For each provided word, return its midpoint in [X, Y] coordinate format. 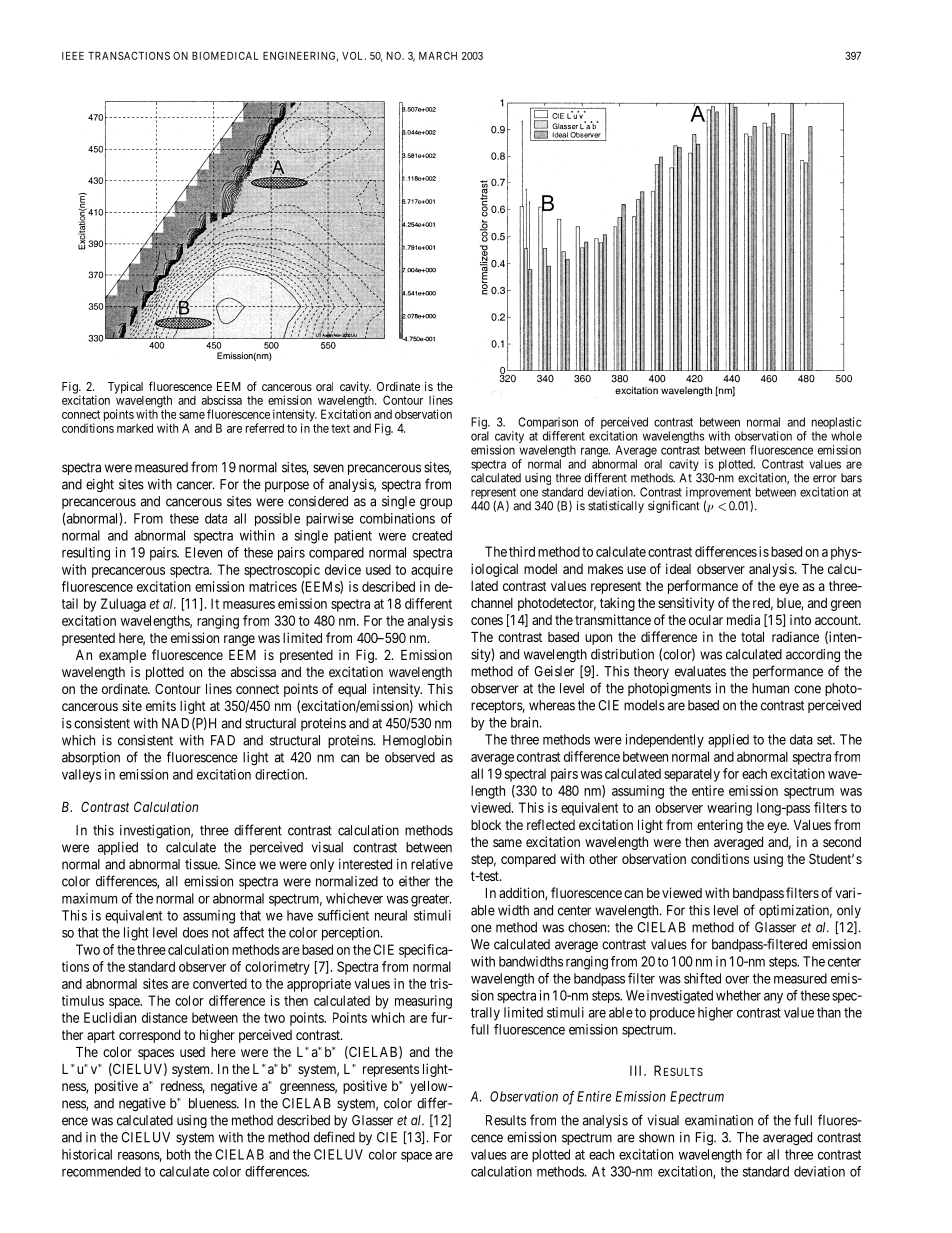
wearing [729, 809]
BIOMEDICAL [225, 55]
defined [334, 1137]
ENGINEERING [300, 57]
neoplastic [837, 424]
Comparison [548, 424]
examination [719, 1120]
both [178, 1154]
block [486, 825]
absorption [91, 758]
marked [135, 428]
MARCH [438, 56]
